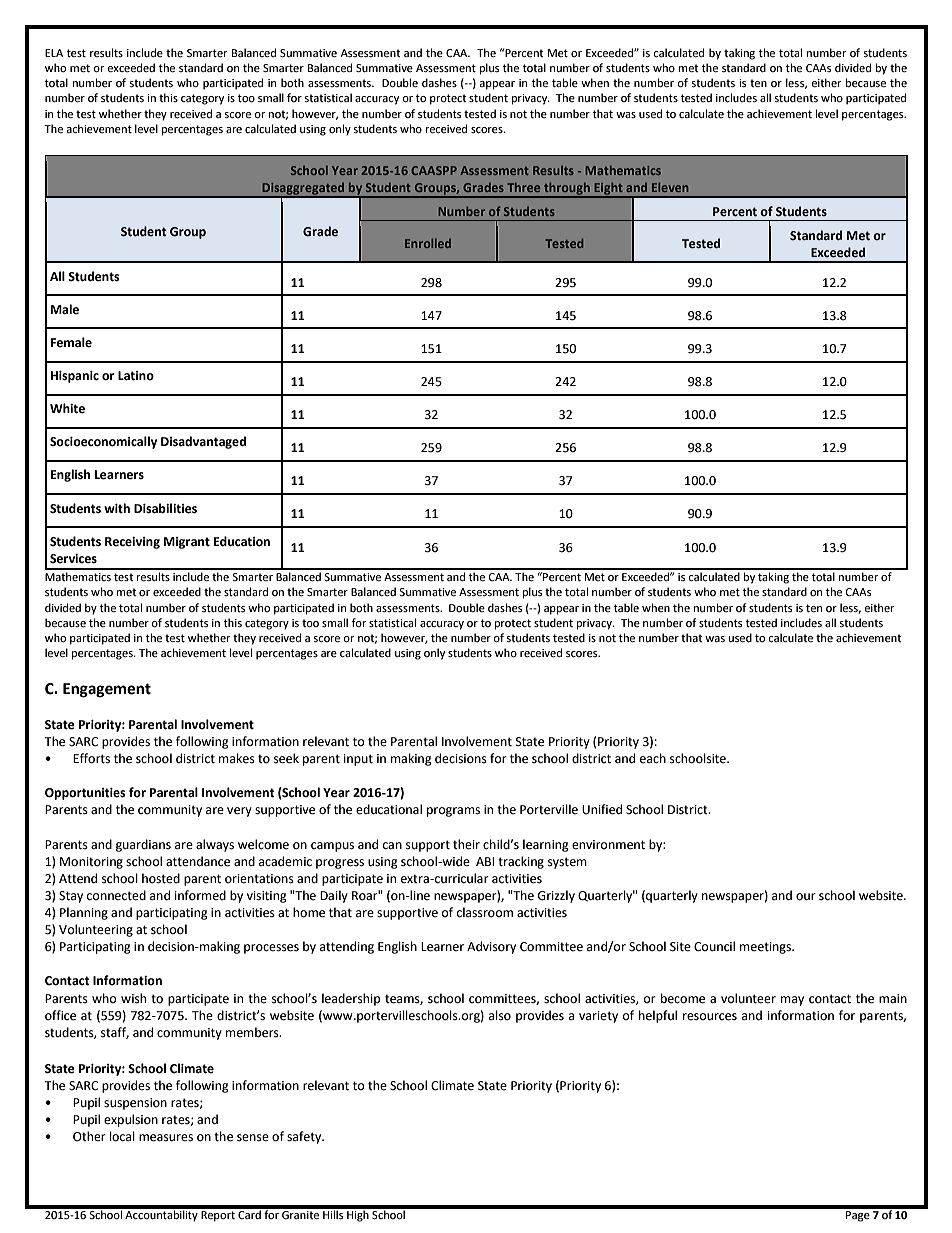 This screenshot has width=952, height=1233. What do you see at coordinates (500, 1015) in the screenshot?
I see `also` at bounding box center [500, 1015].
